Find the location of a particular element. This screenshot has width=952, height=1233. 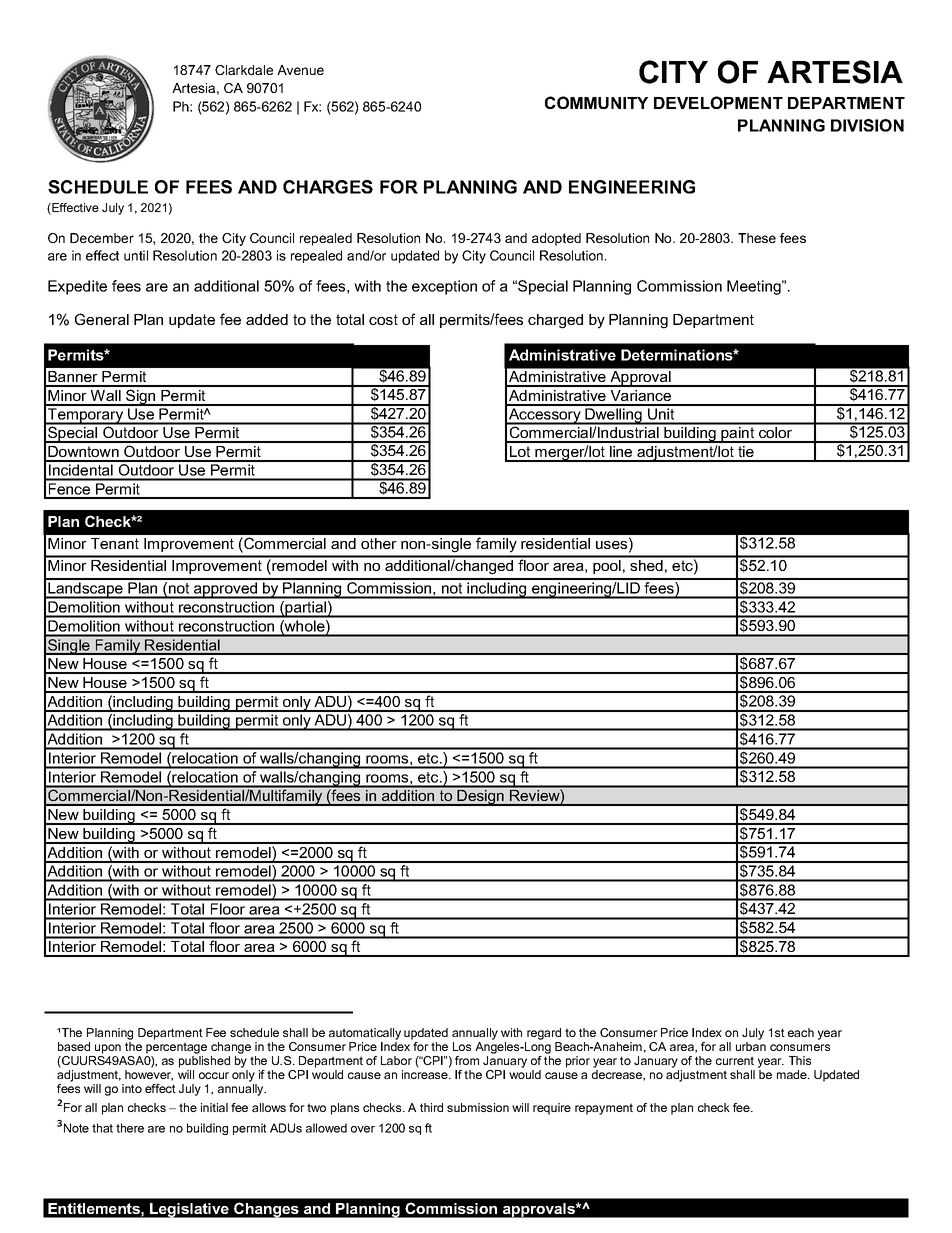

Avenue is located at coordinates (300, 70).
